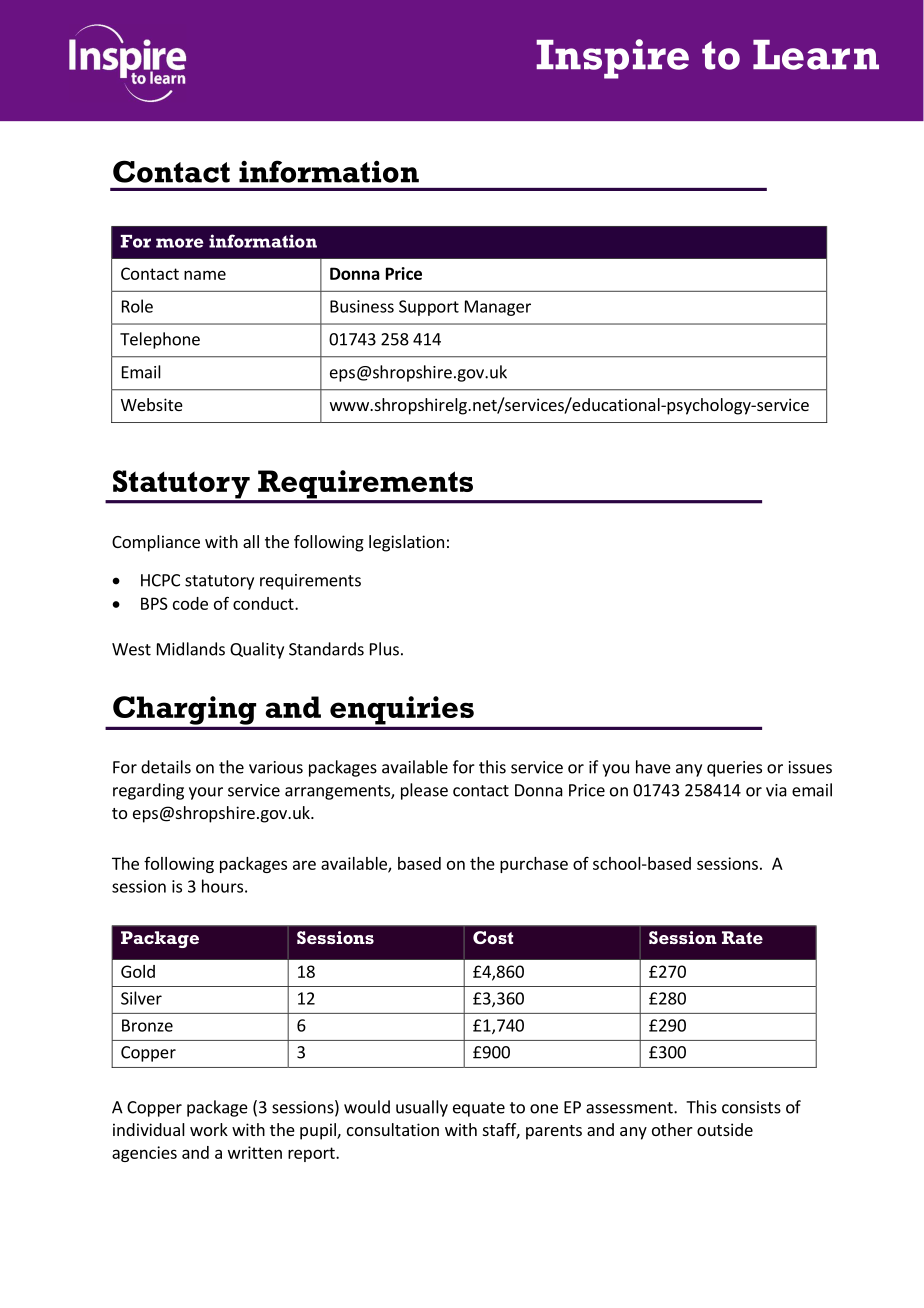  I want to click on code, so click(190, 603).
